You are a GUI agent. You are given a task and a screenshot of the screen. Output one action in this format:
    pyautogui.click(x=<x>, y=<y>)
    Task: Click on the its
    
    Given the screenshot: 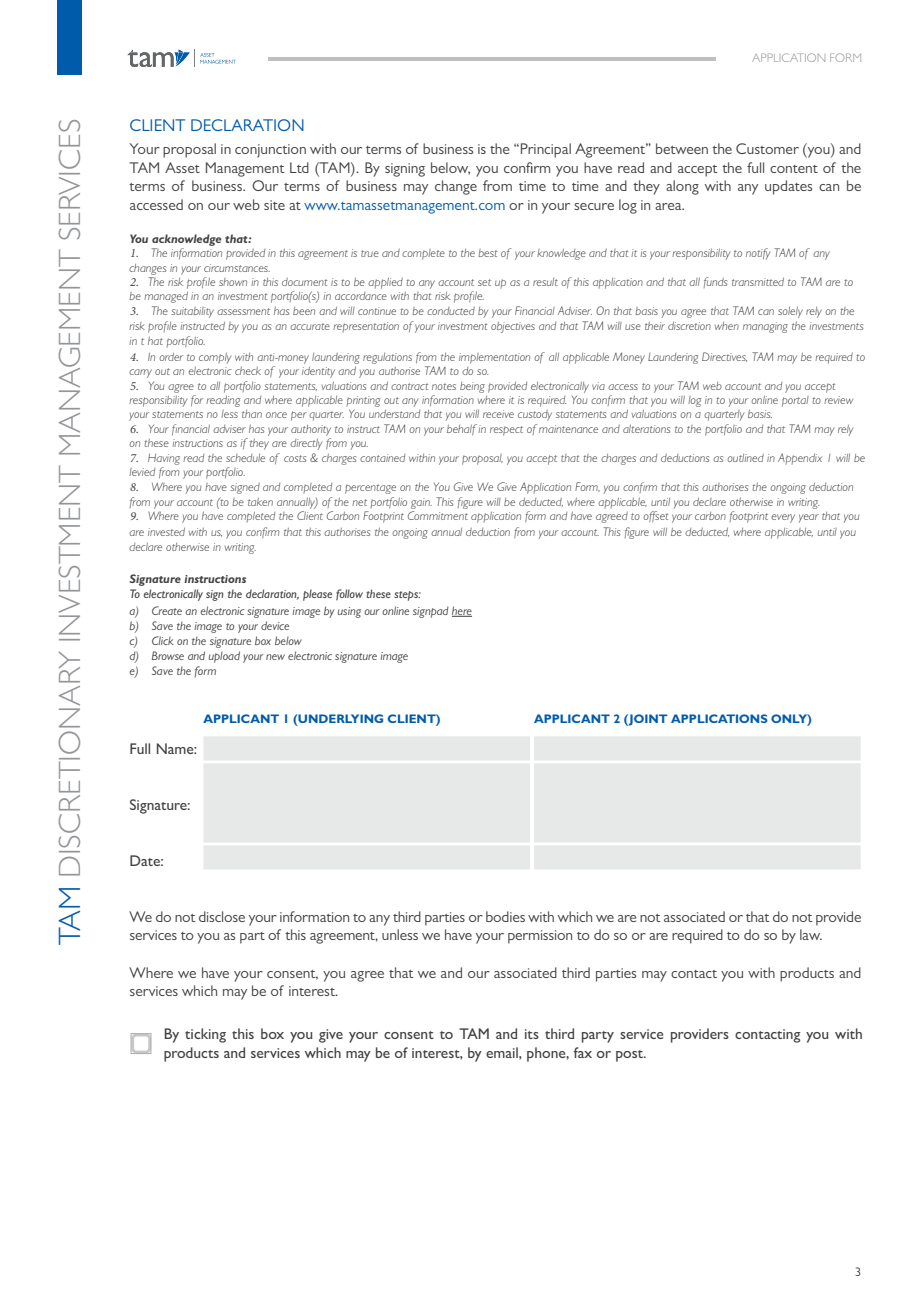 What is the action you would take?
    pyautogui.click(x=532, y=1034)
